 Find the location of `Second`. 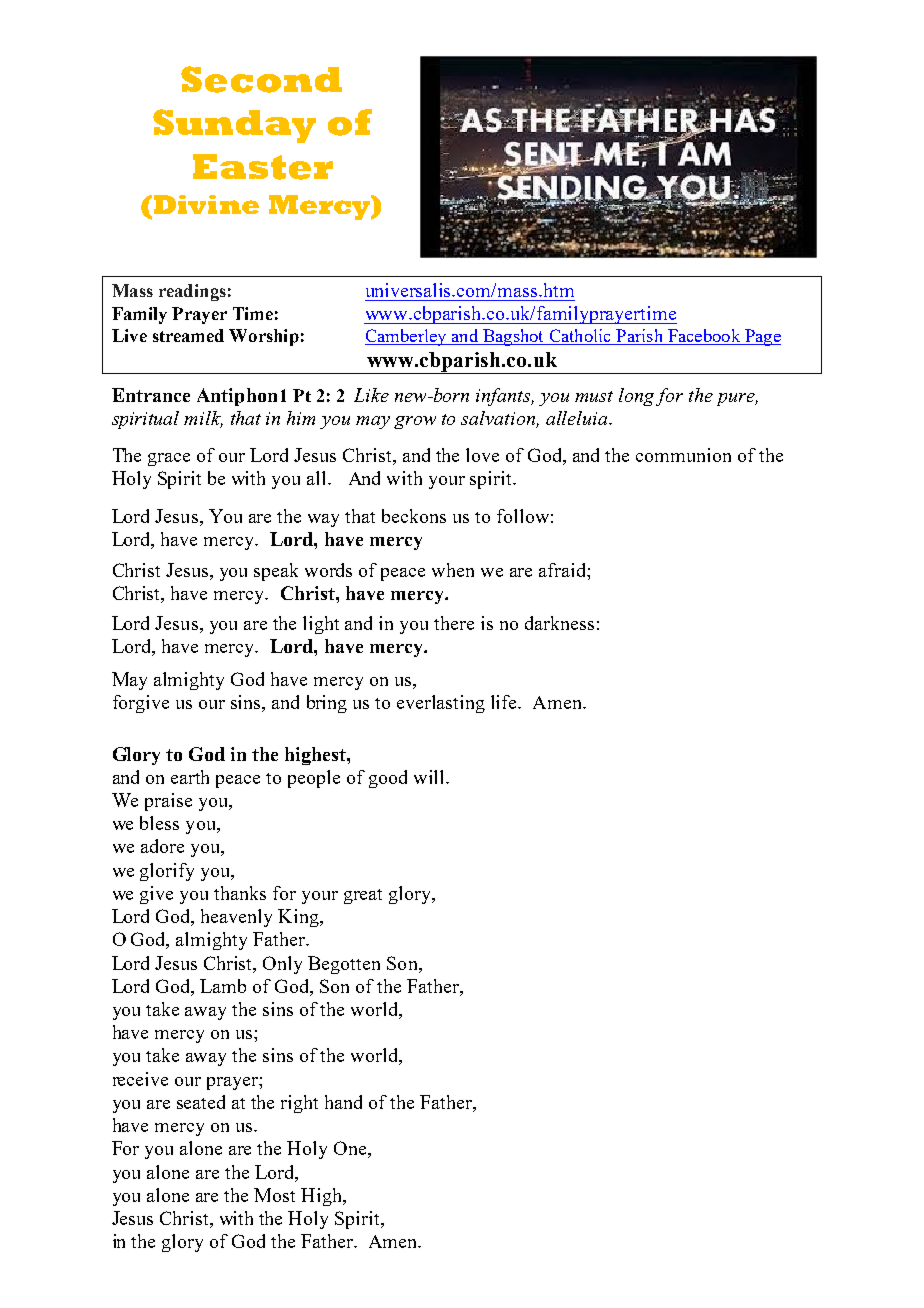

Second is located at coordinates (261, 79).
